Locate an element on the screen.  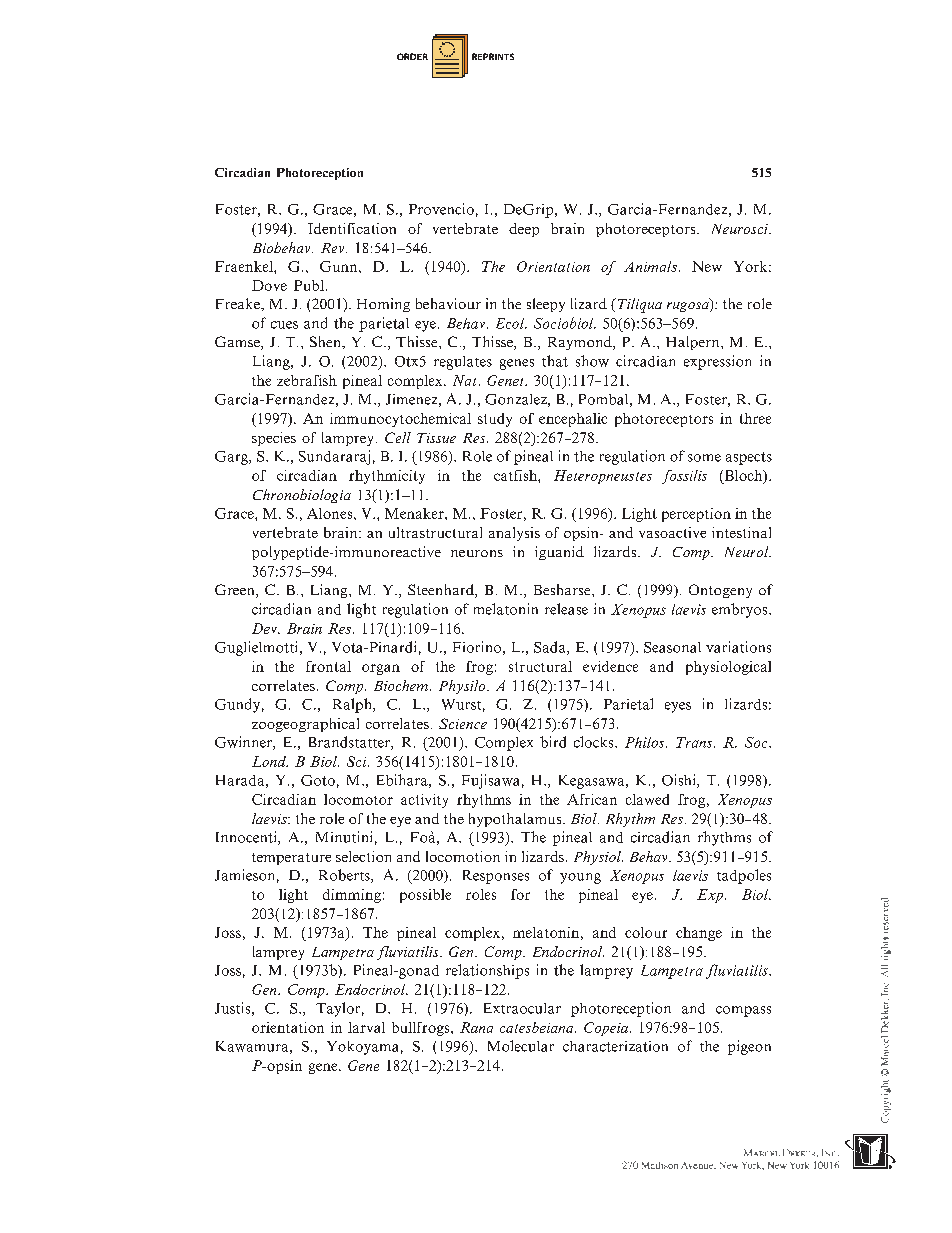
ORDER is located at coordinates (412, 56).
